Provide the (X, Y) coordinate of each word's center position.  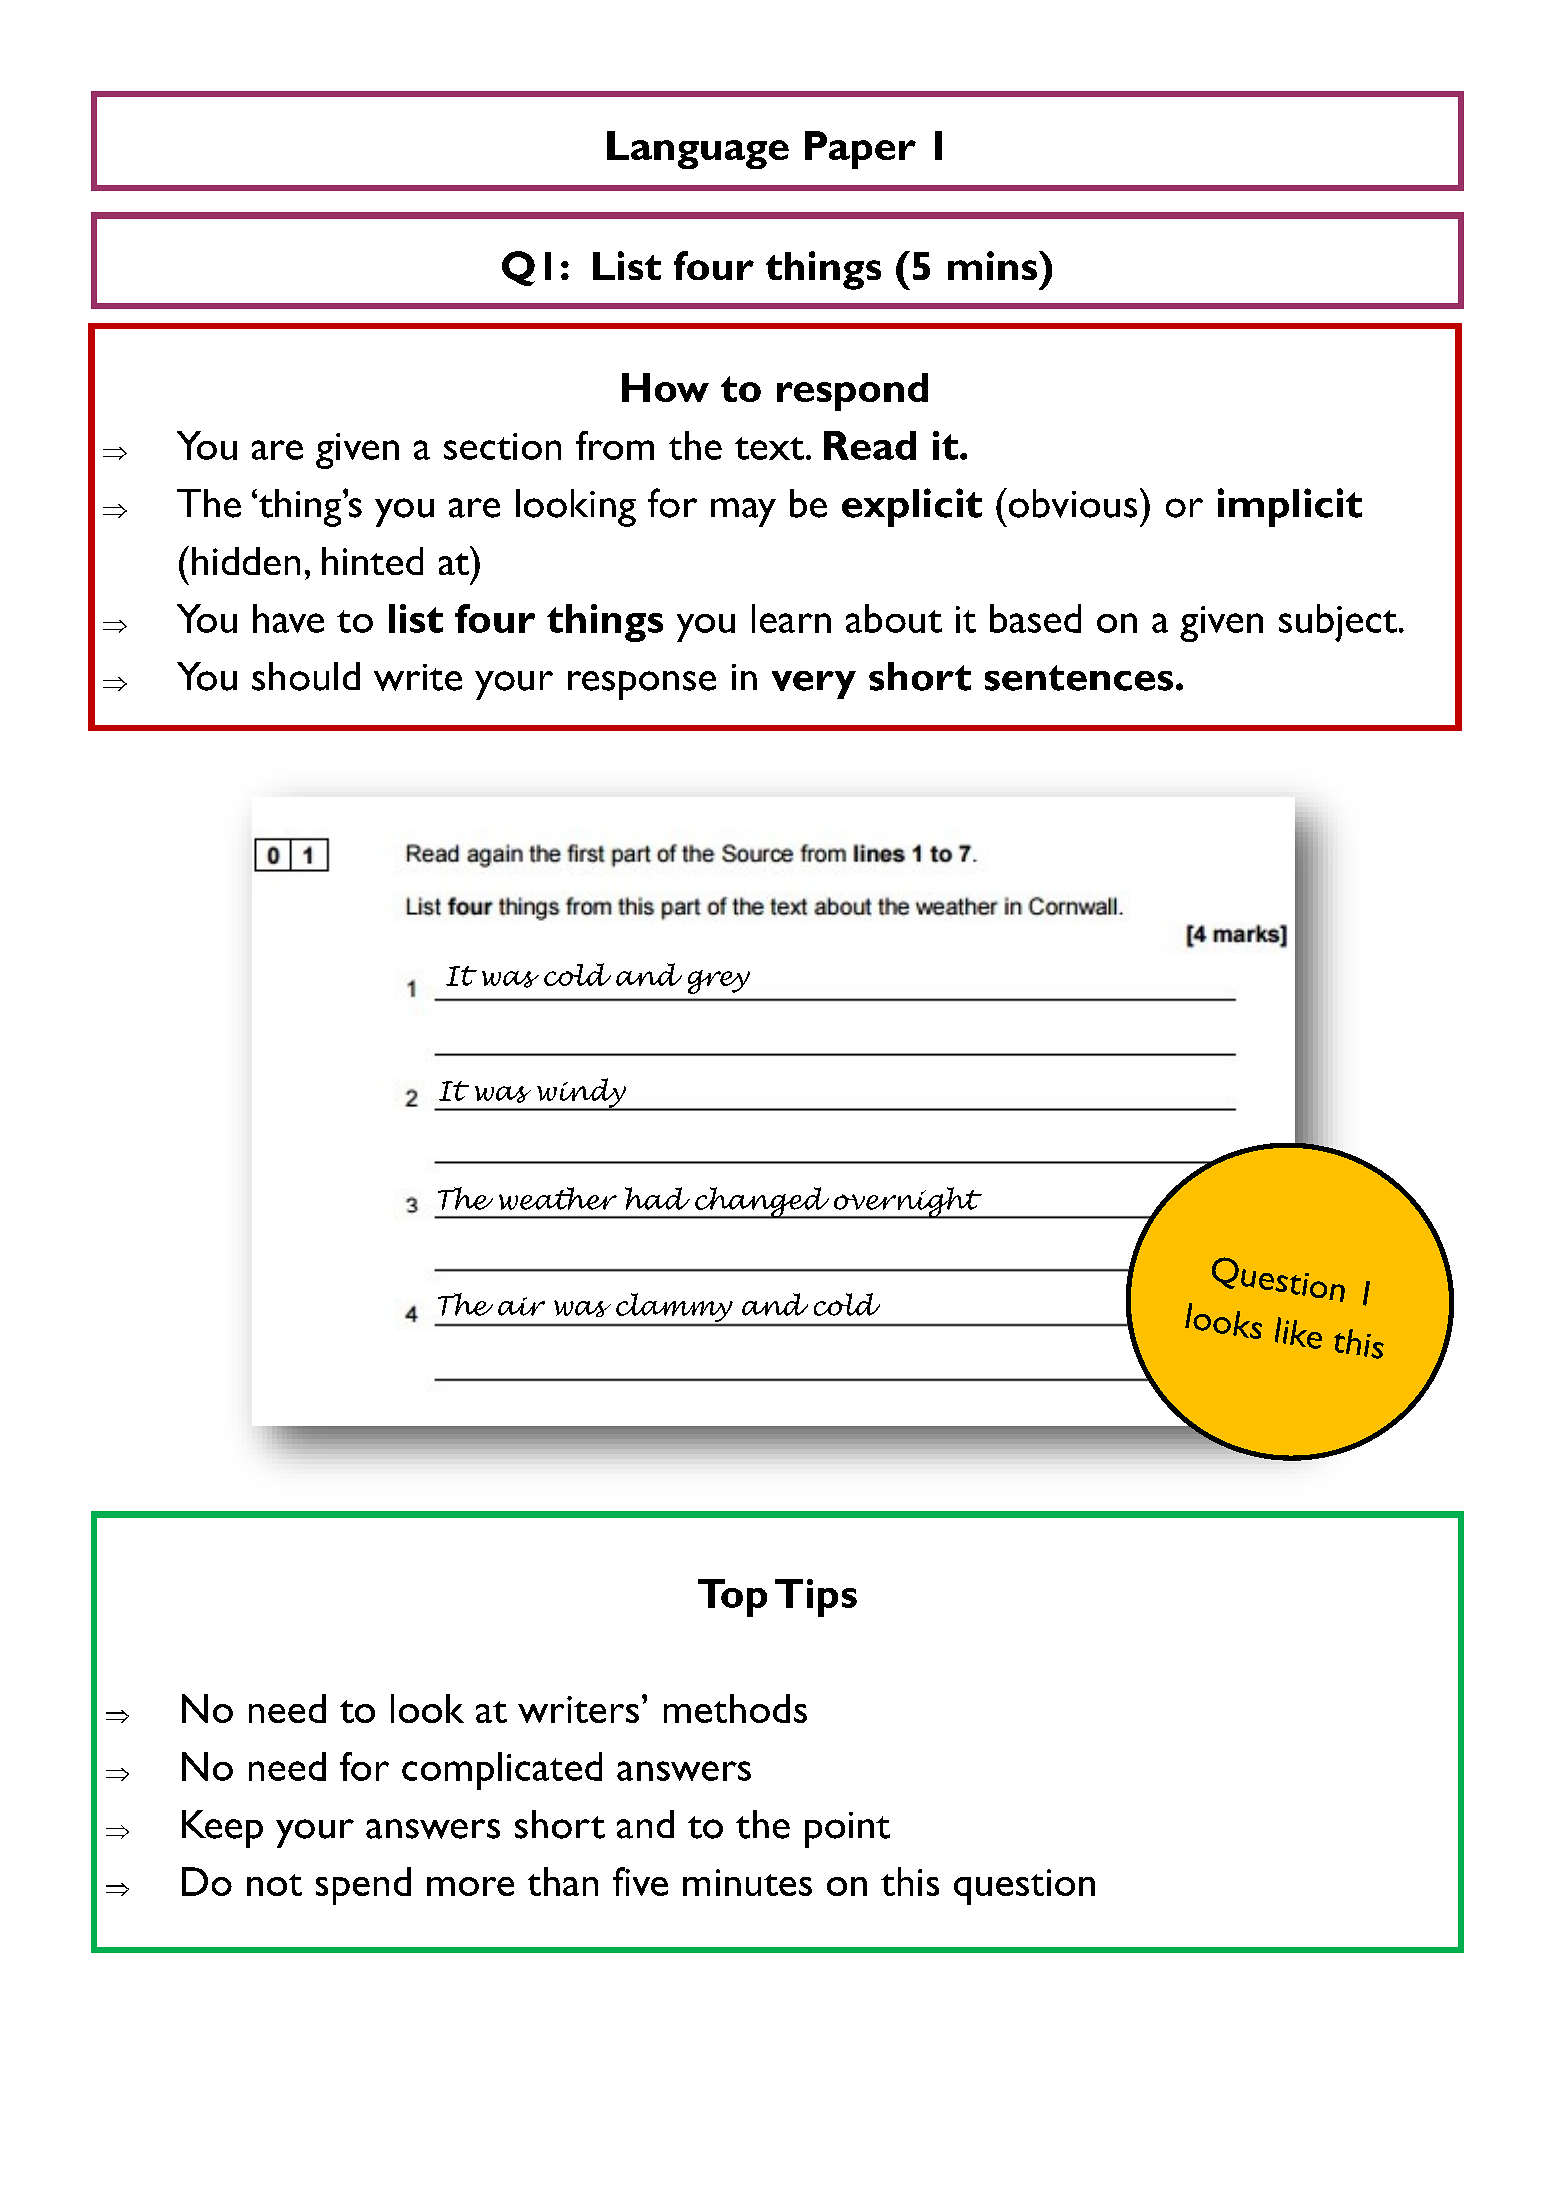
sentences (1079, 678)
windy (581, 1094)
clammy (674, 1309)
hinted (372, 561)
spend (363, 1886)
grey (719, 982)
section (502, 446)
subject (1338, 623)
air (521, 1306)
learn (791, 618)
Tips (816, 1598)
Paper (860, 150)
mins (994, 265)
